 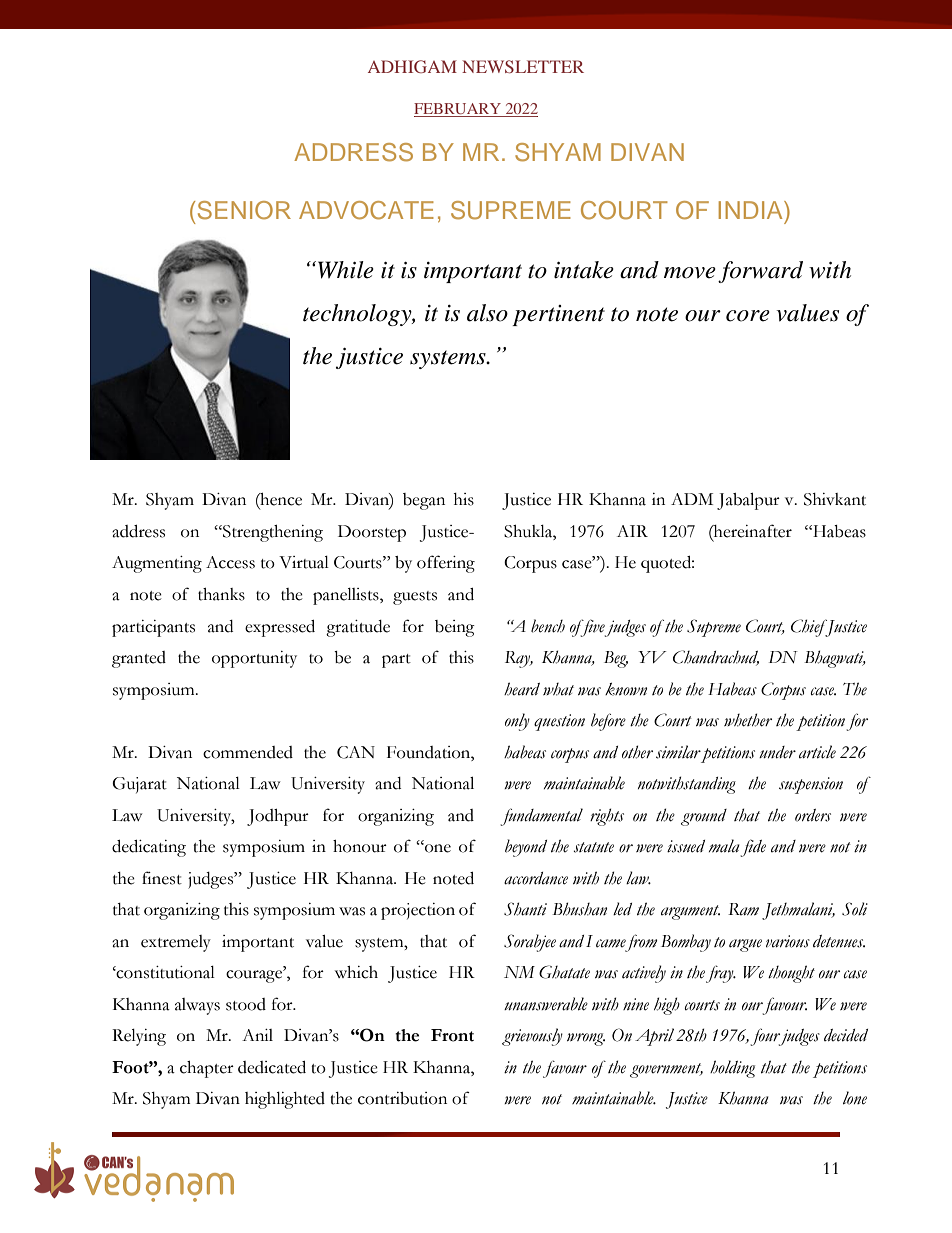 I want to click on chapter, so click(x=207, y=1069).
